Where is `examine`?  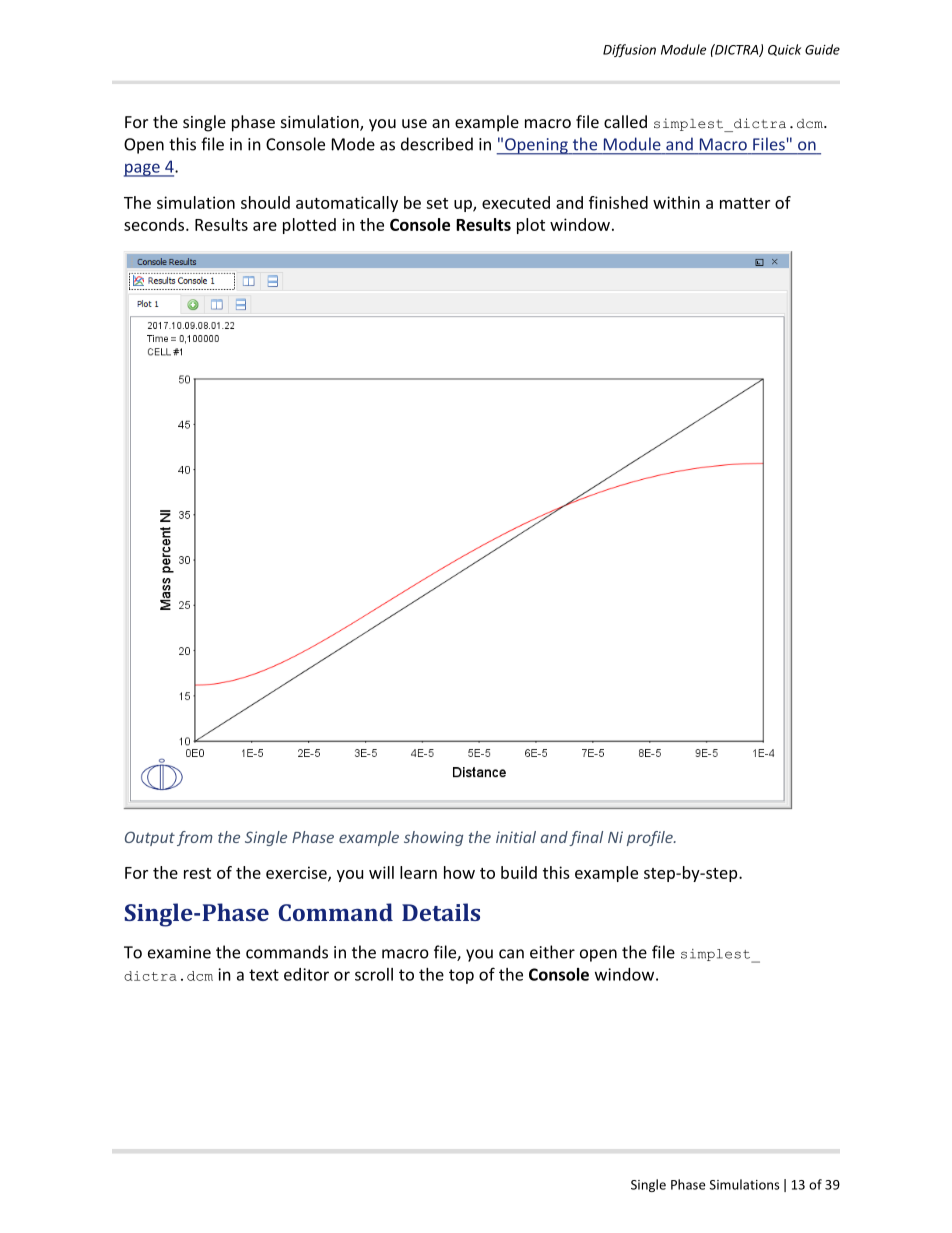
examine is located at coordinates (179, 952).
